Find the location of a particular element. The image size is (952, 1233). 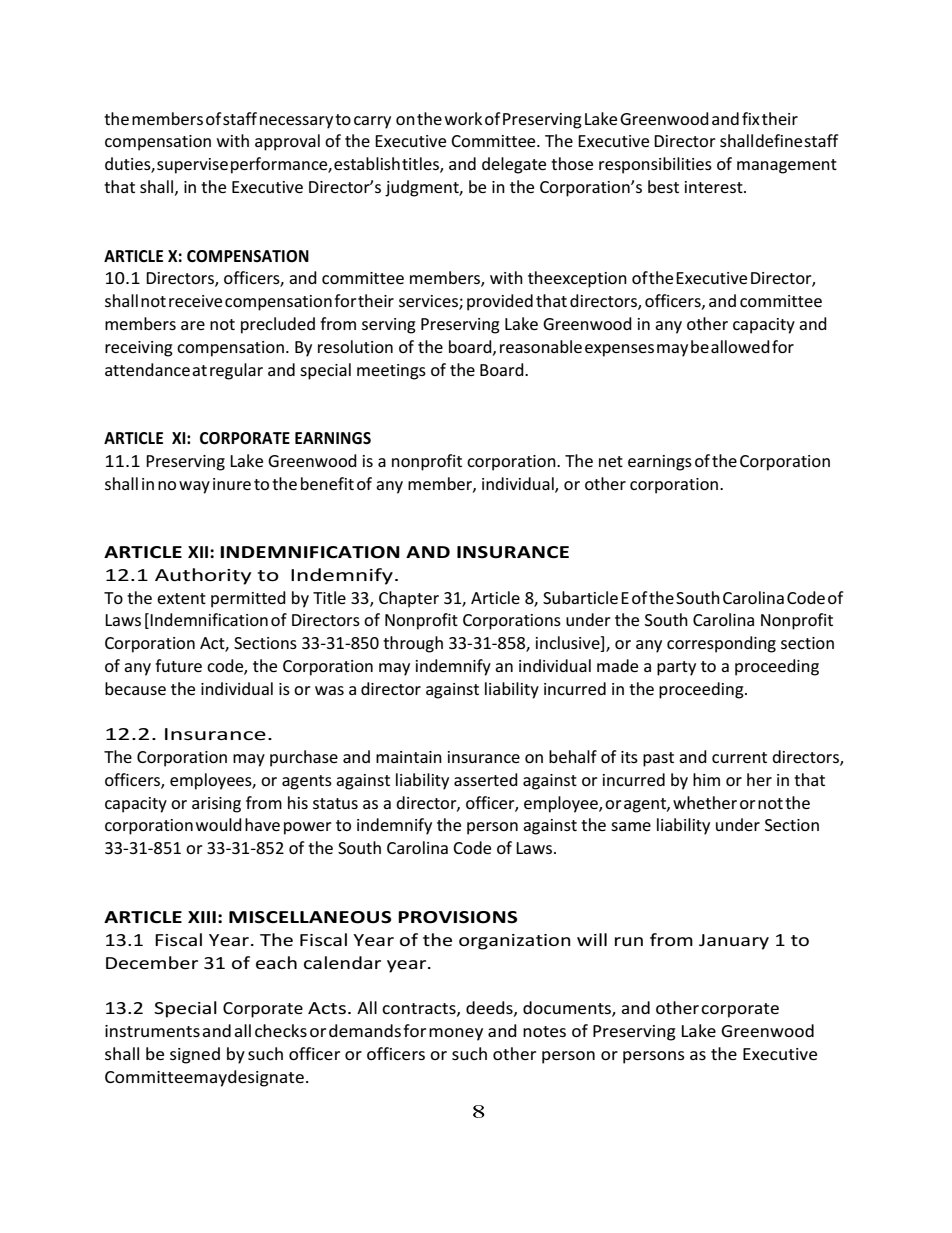

January is located at coordinates (734, 942).
